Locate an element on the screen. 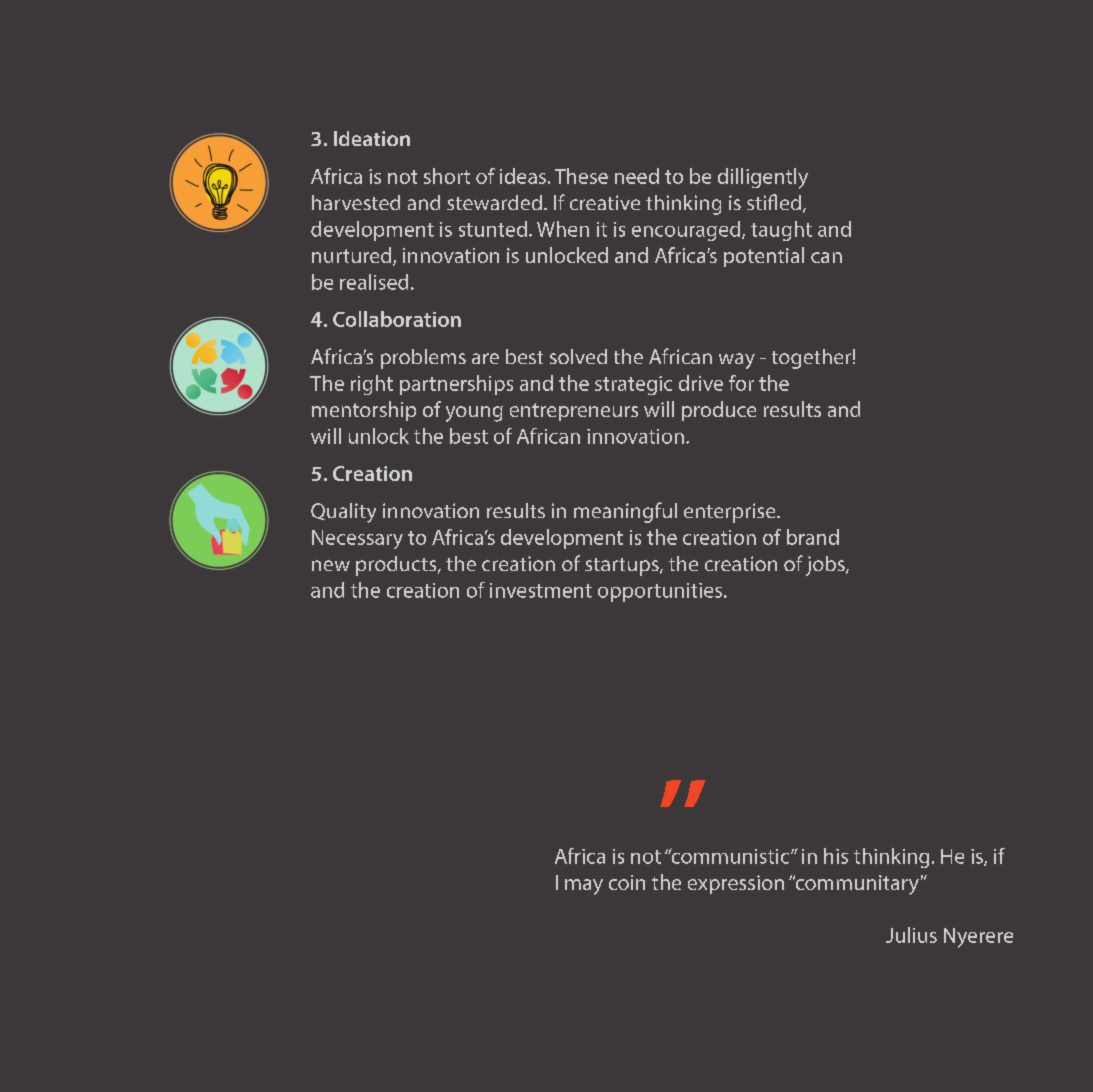 The image size is (1093, 1092). solved is located at coordinates (578, 356).
